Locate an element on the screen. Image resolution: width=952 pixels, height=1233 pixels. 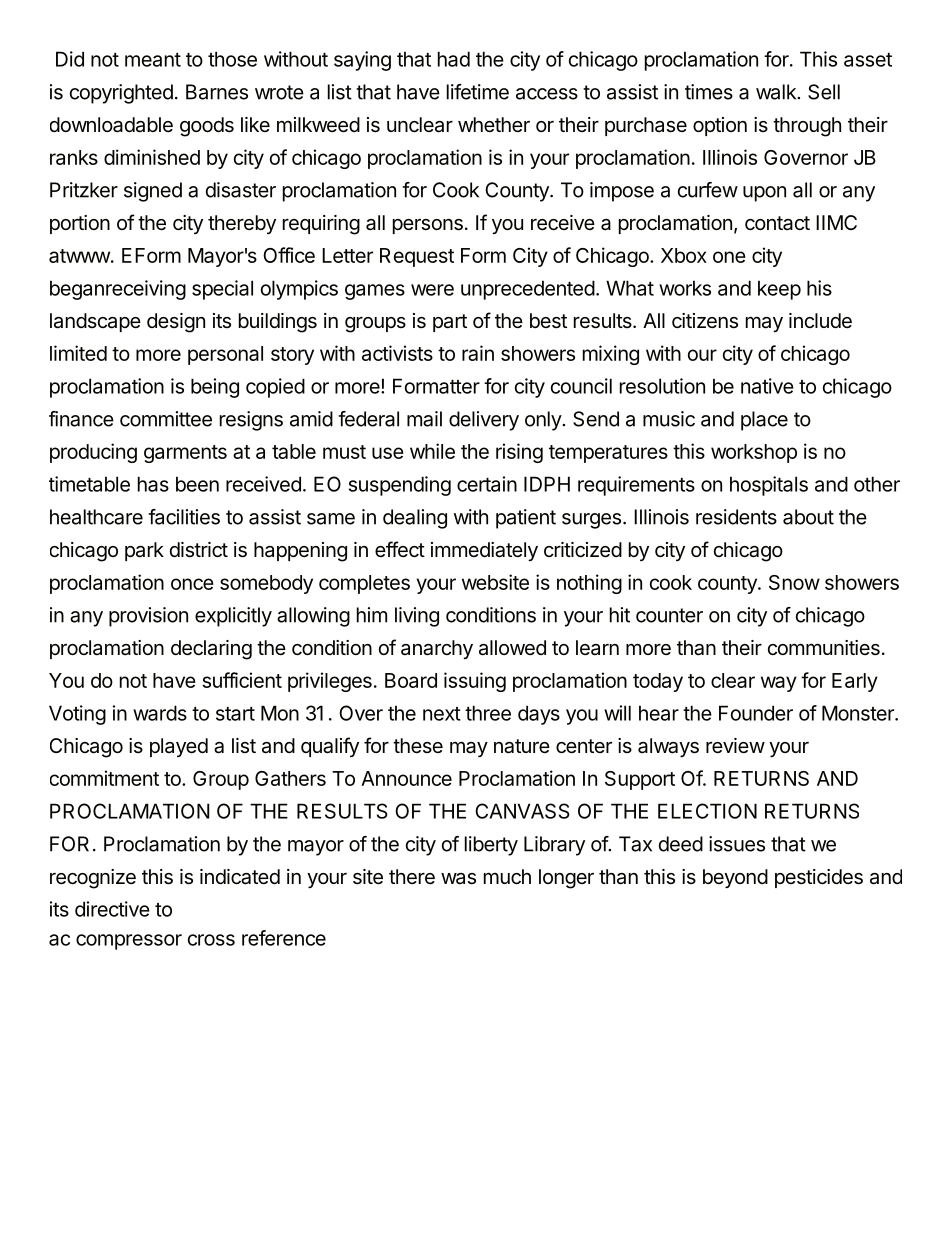
copyrighted is located at coordinates (121, 94).
